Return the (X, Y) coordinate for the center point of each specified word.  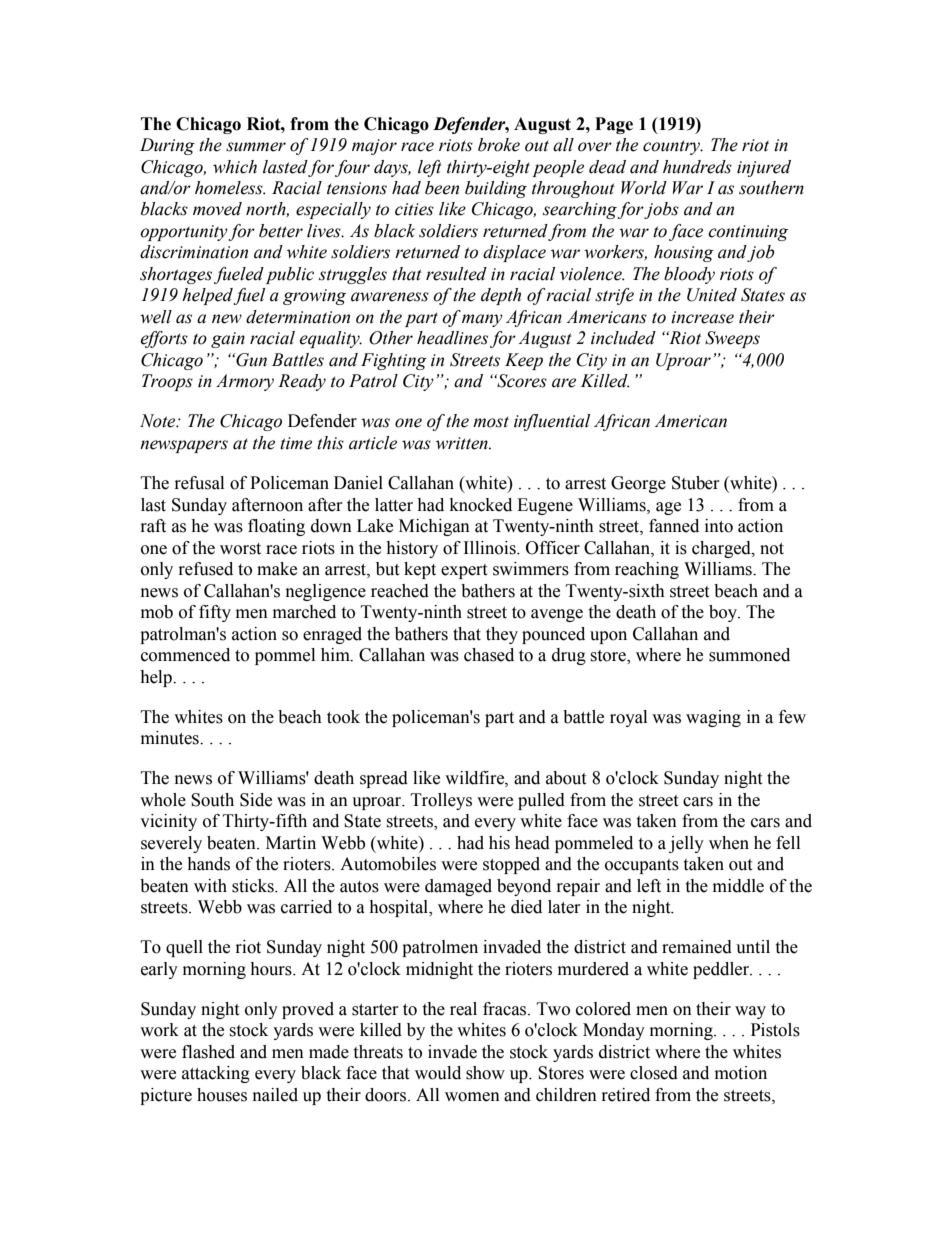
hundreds (697, 167)
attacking (216, 1074)
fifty (215, 613)
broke (499, 145)
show (485, 1073)
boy (724, 613)
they (502, 635)
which (235, 167)
